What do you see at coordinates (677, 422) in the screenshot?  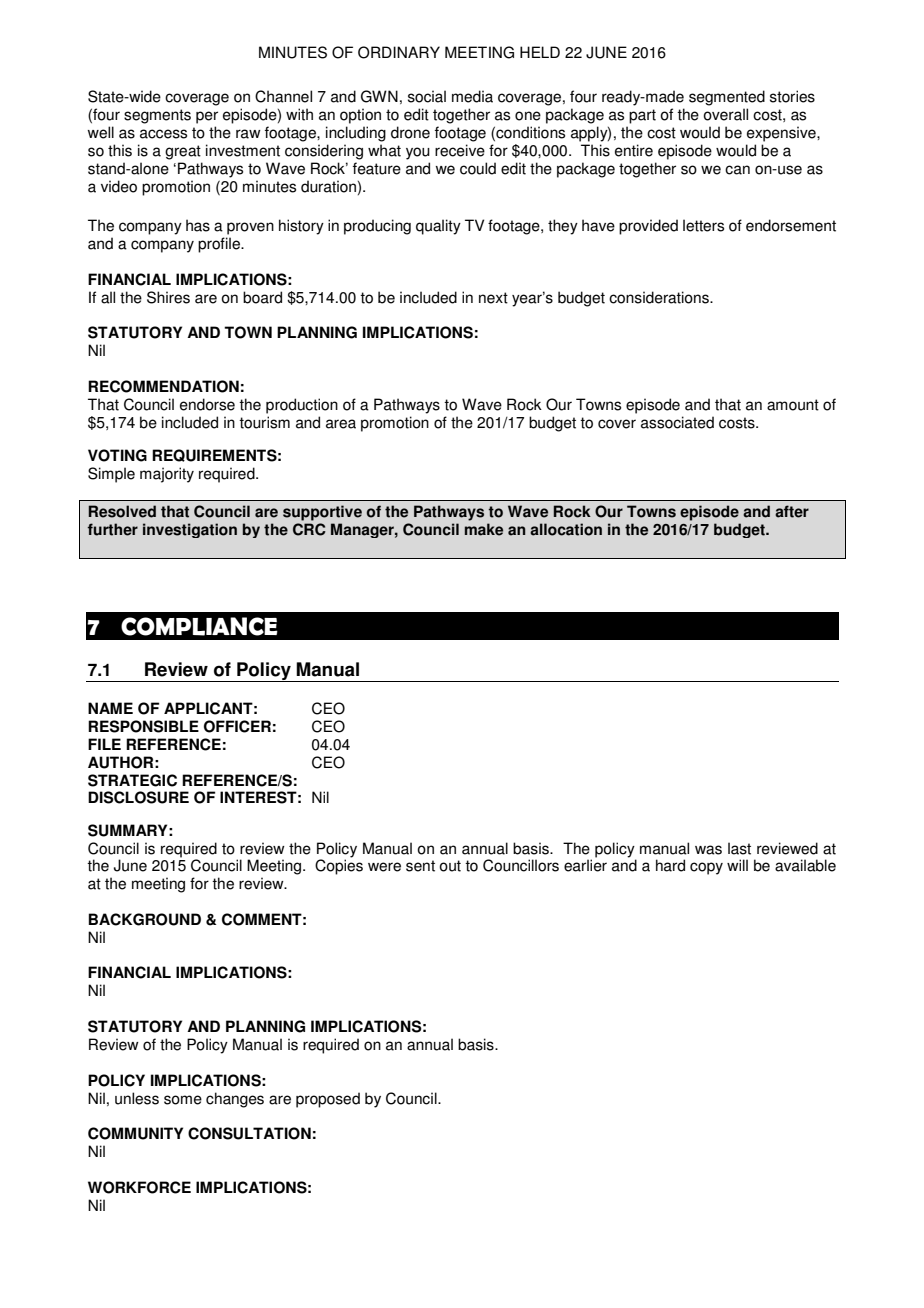 I see `associated` at bounding box center [677, 422].
